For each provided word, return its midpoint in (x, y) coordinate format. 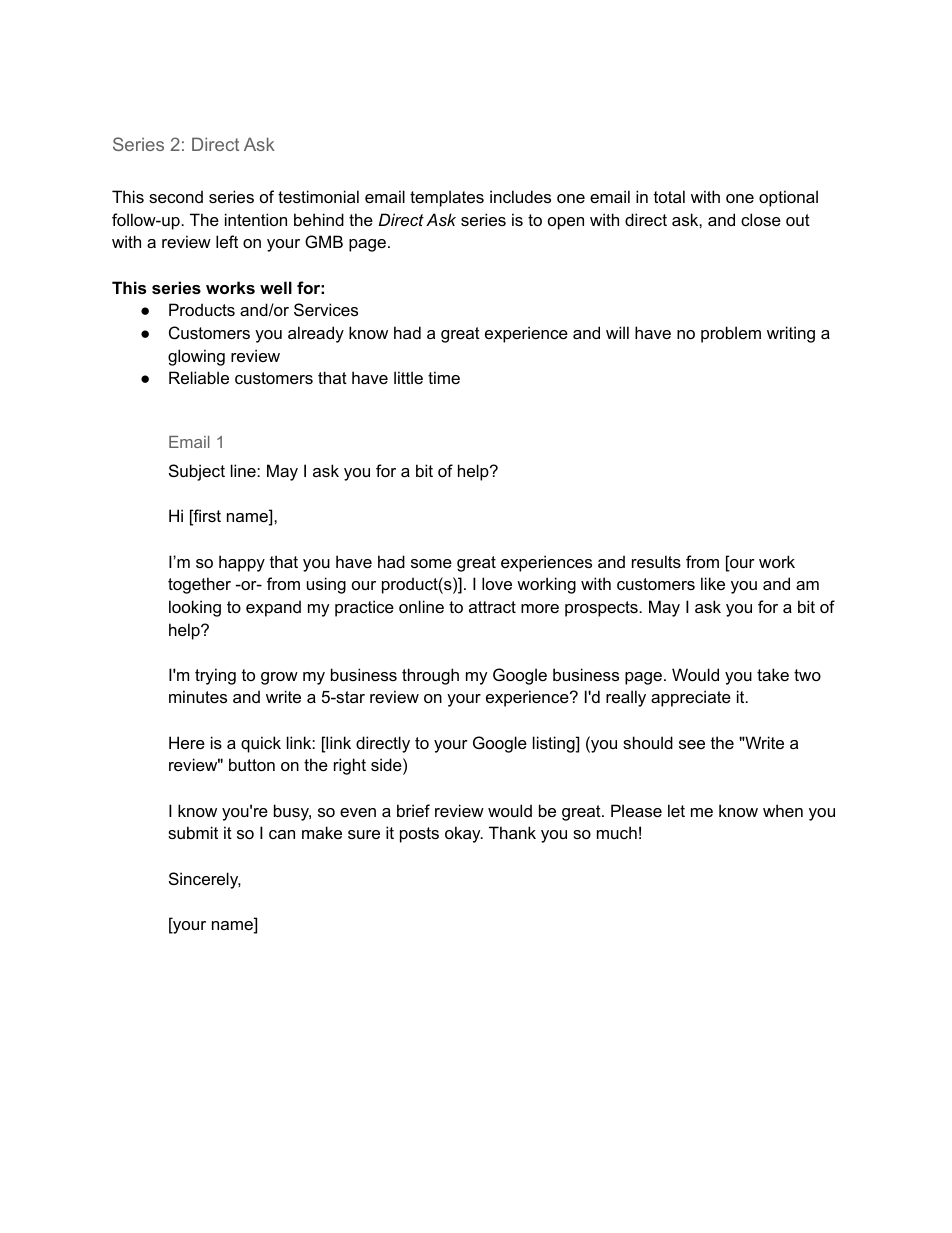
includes (520, 196)
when (783, 810)
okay (464, 834)
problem (731, 334)
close (761, 219)
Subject (197, 472)
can (282, 834)
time (444, 377)
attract (492, 607)
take (773, 674)
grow (279, 678)
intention (256, 219)
